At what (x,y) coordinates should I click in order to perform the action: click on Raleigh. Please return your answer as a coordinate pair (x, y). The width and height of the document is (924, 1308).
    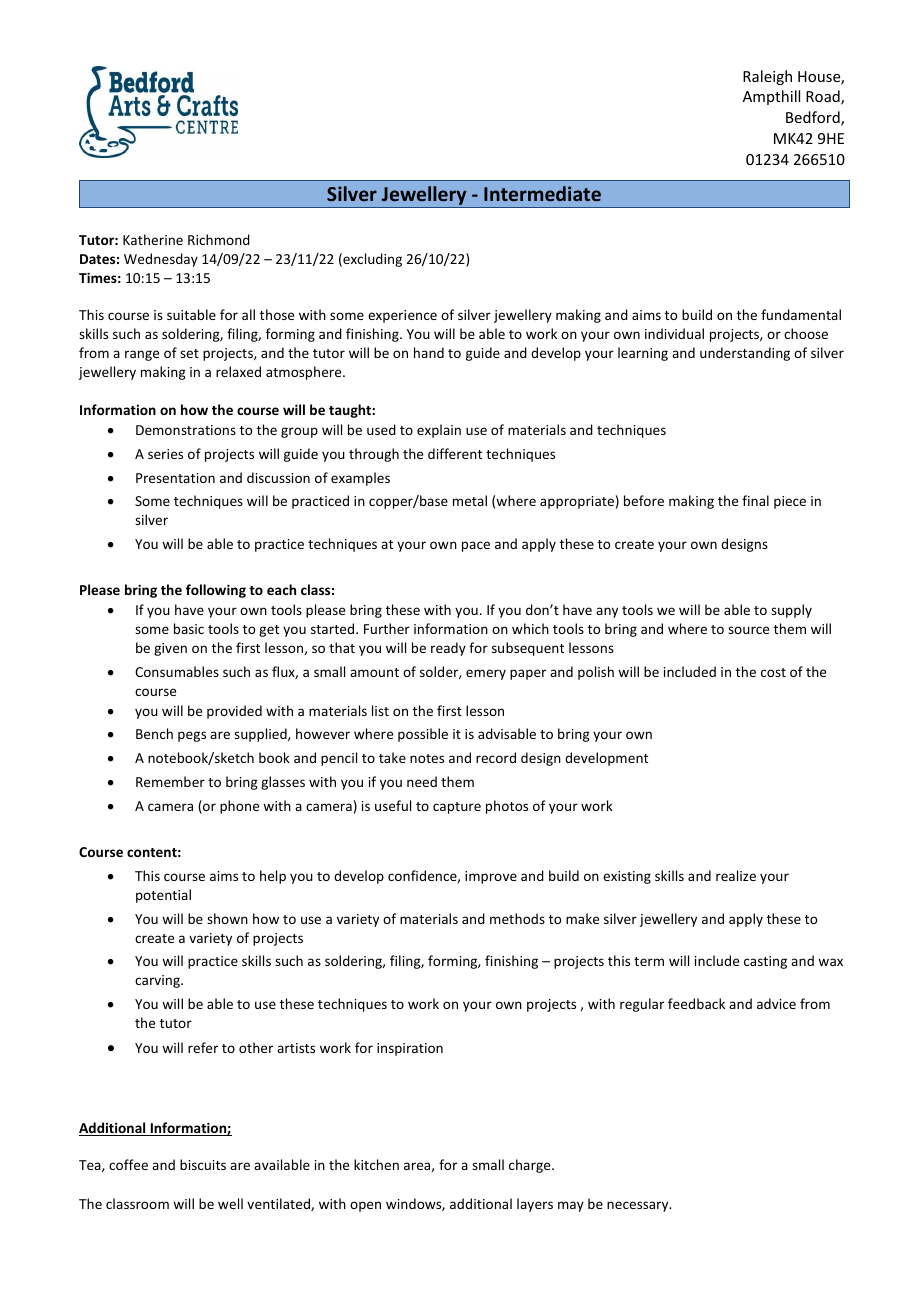
    Looking at the image, I should click on (767, 77).
